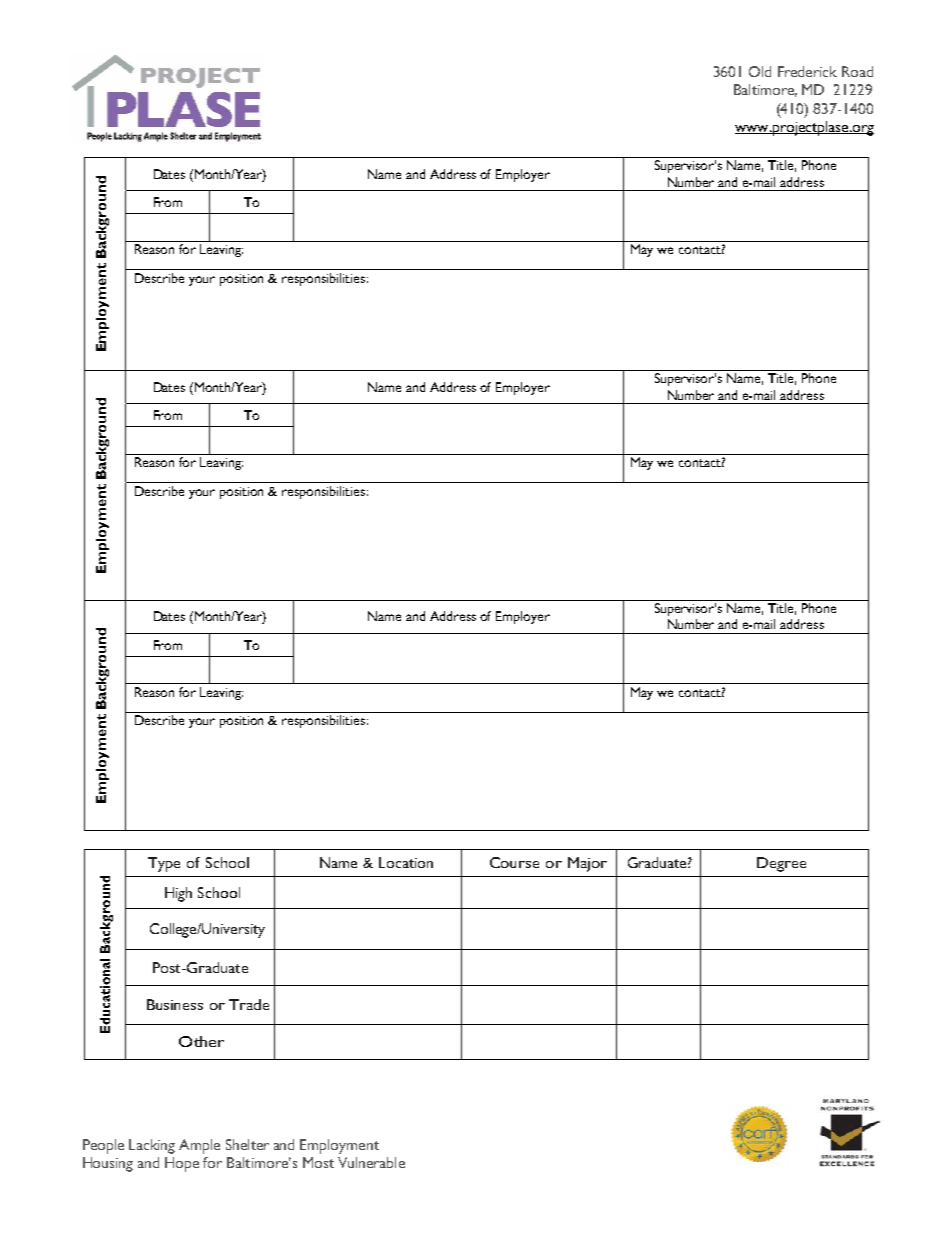 The image size is (952, 1233). What do you see at coordinates (760, 71) in the screenshot?
I see `Old` at bounding box center [760, 71].
